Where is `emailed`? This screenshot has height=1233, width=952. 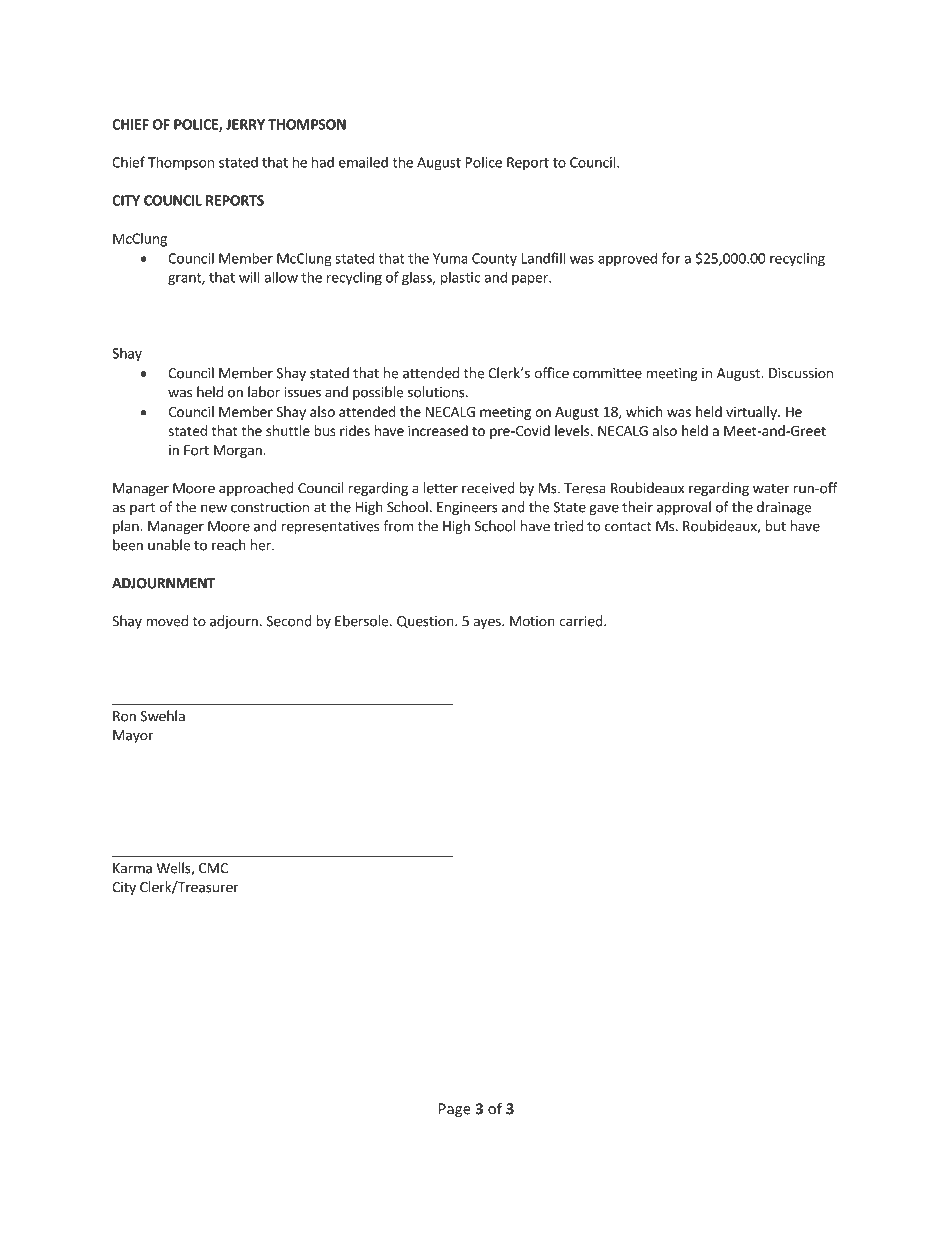
emailed is located at coordinates (363, 162).
